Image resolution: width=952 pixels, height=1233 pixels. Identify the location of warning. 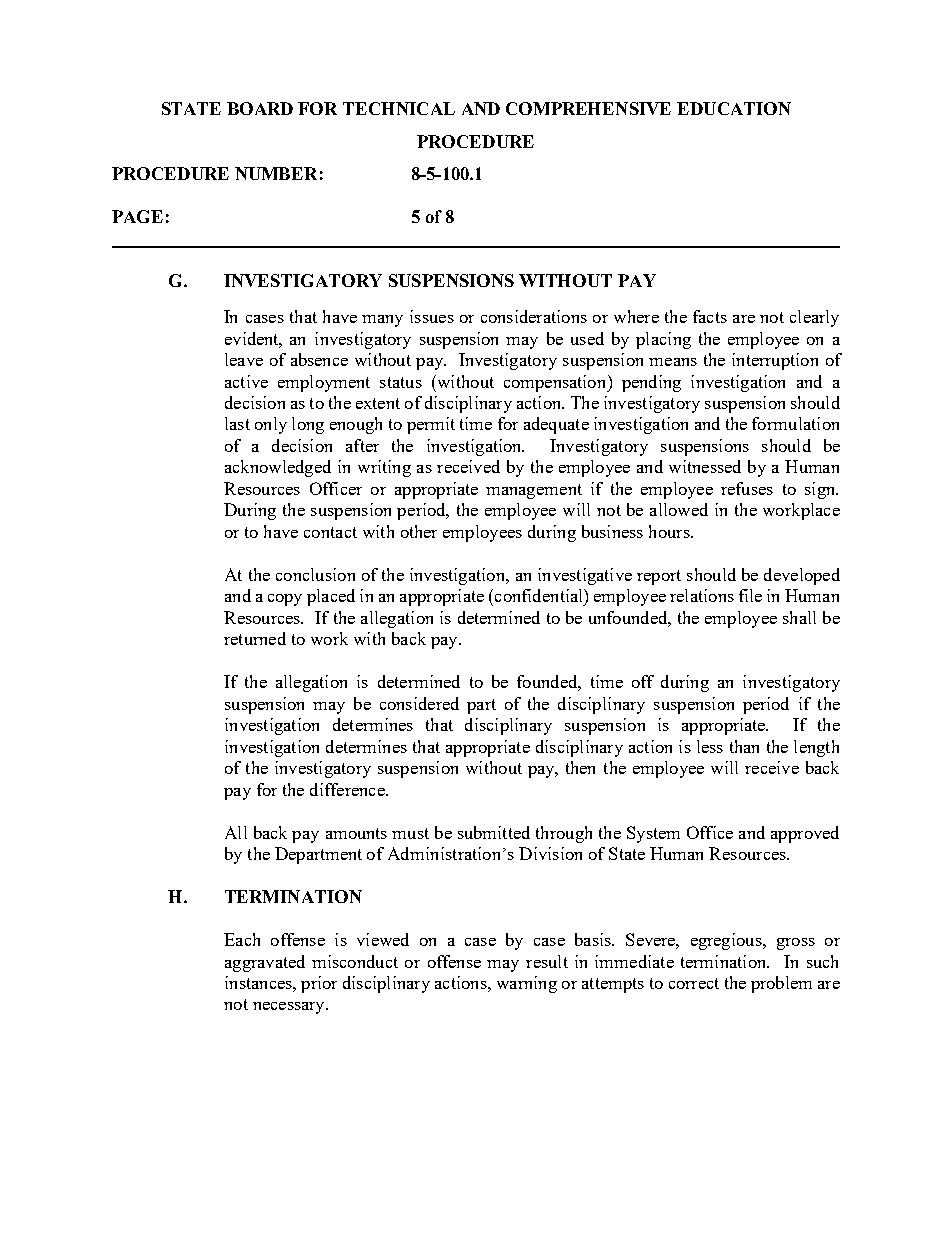
(527, 984).
